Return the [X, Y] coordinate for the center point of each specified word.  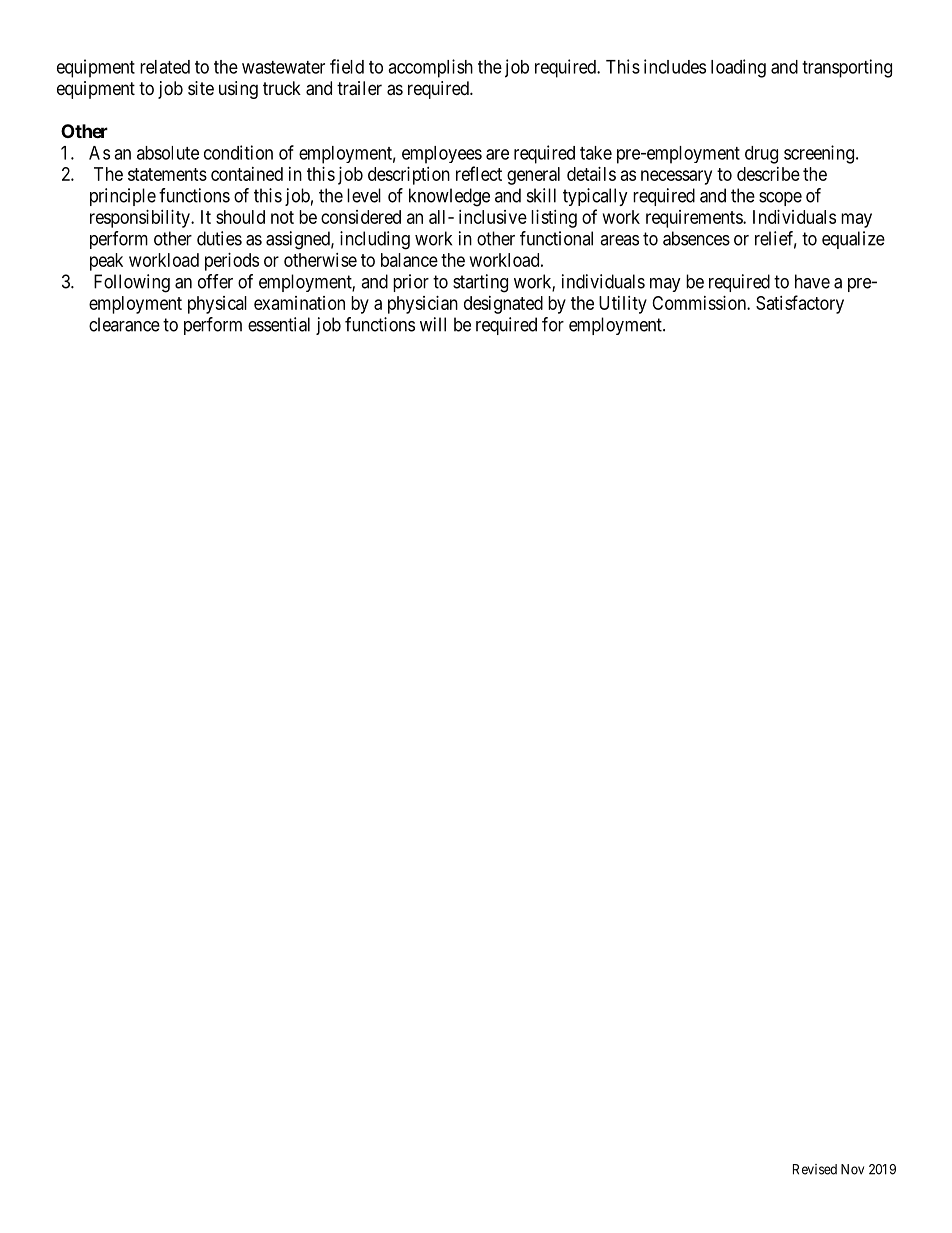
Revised [815, 1169]
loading [738, 68]
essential [279, 324]
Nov [852, 1169]
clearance [124, 324]
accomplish [430, 68]
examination [299, 303]
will [433, 324]
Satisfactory [800, 304]
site [201, 88]
